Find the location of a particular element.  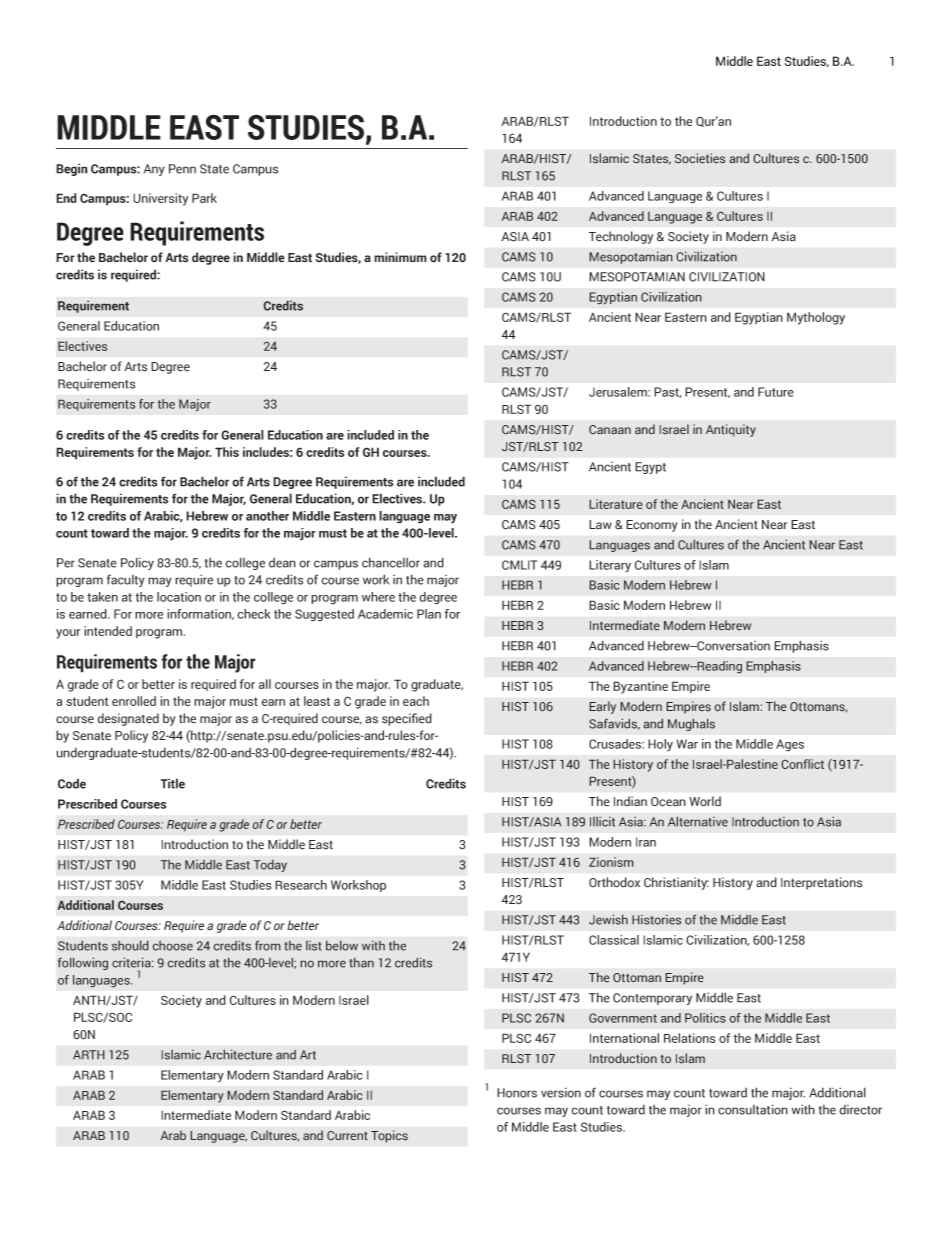

intended is located at coordinates (108, 631).
